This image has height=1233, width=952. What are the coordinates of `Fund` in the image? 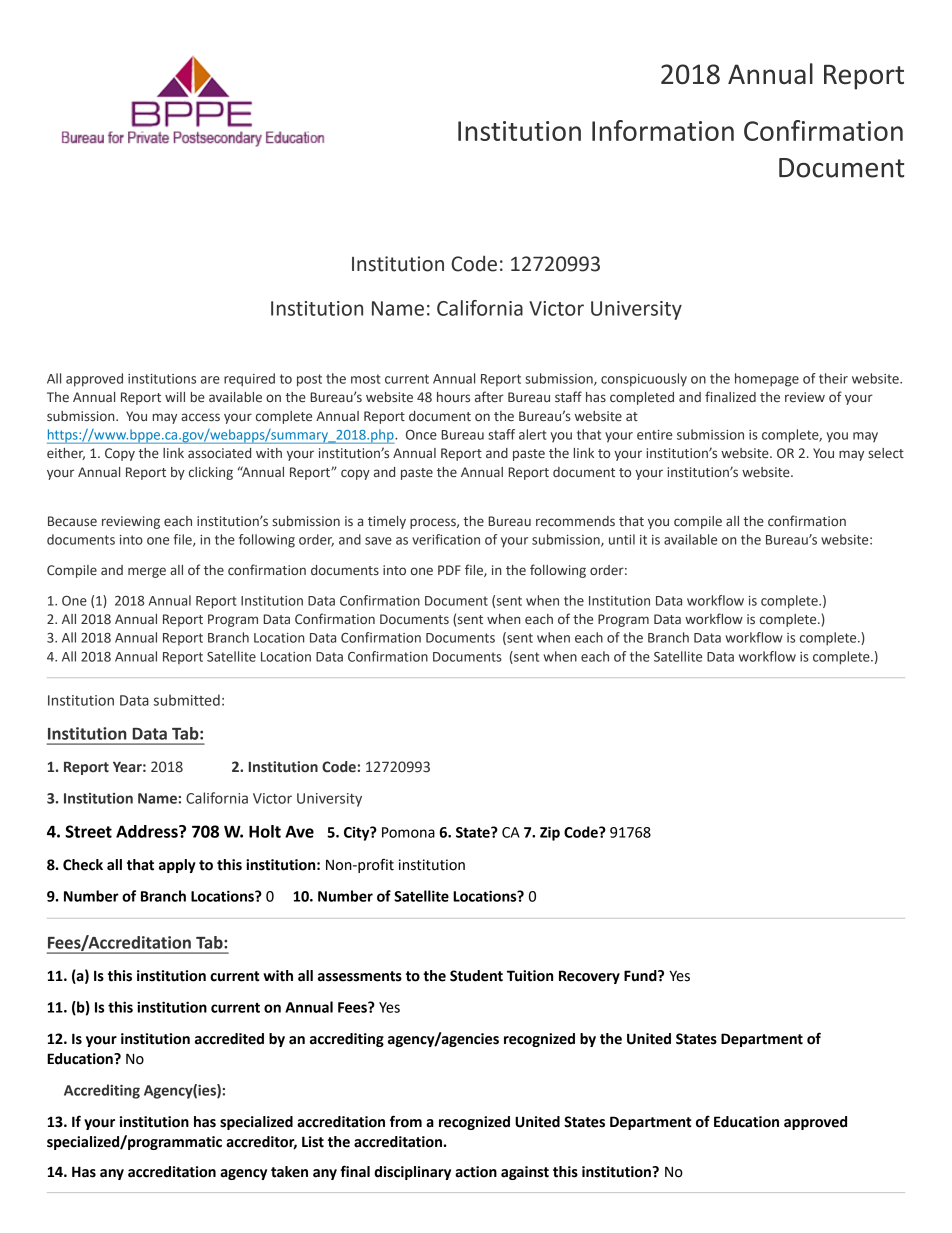 It's located at (641, 976).
